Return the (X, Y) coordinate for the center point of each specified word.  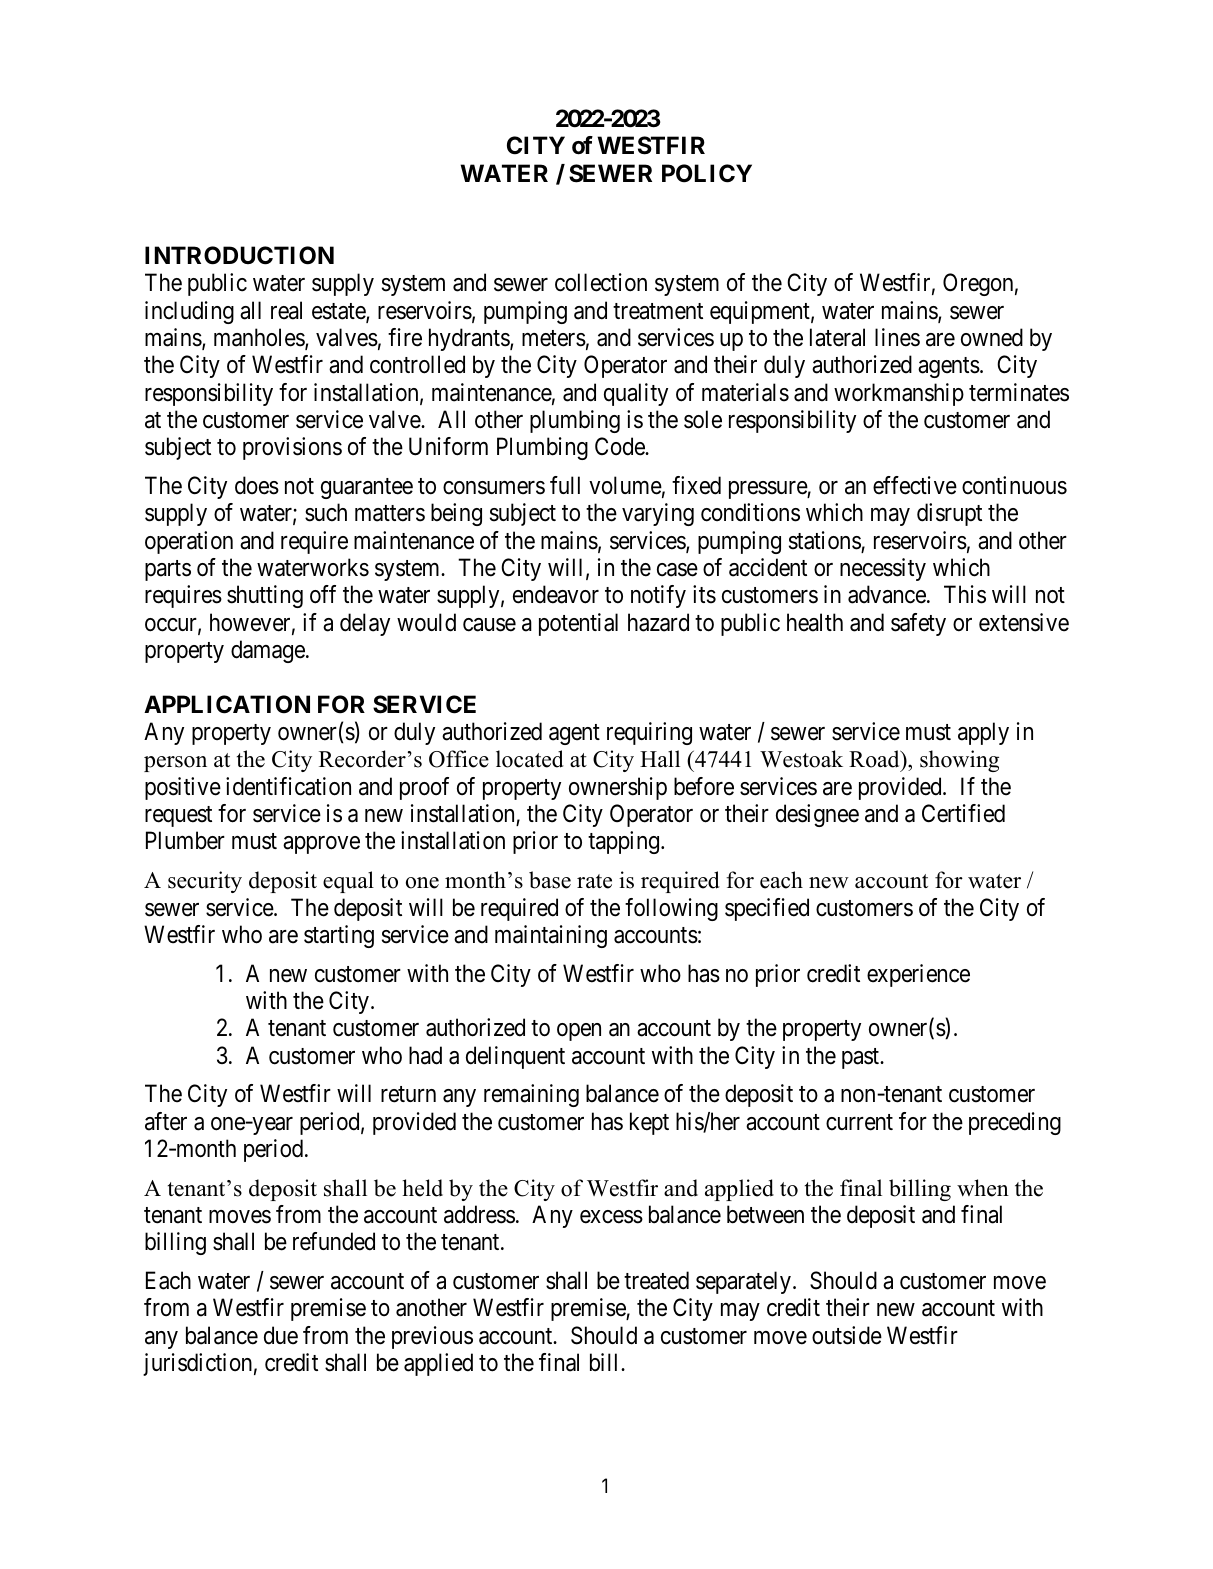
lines (897, 337)
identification (288, 786)
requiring (649, 733)
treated (656, 1280)
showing (959, 761)
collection (601, 282)
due (281, 1335)
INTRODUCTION (239, 255)
